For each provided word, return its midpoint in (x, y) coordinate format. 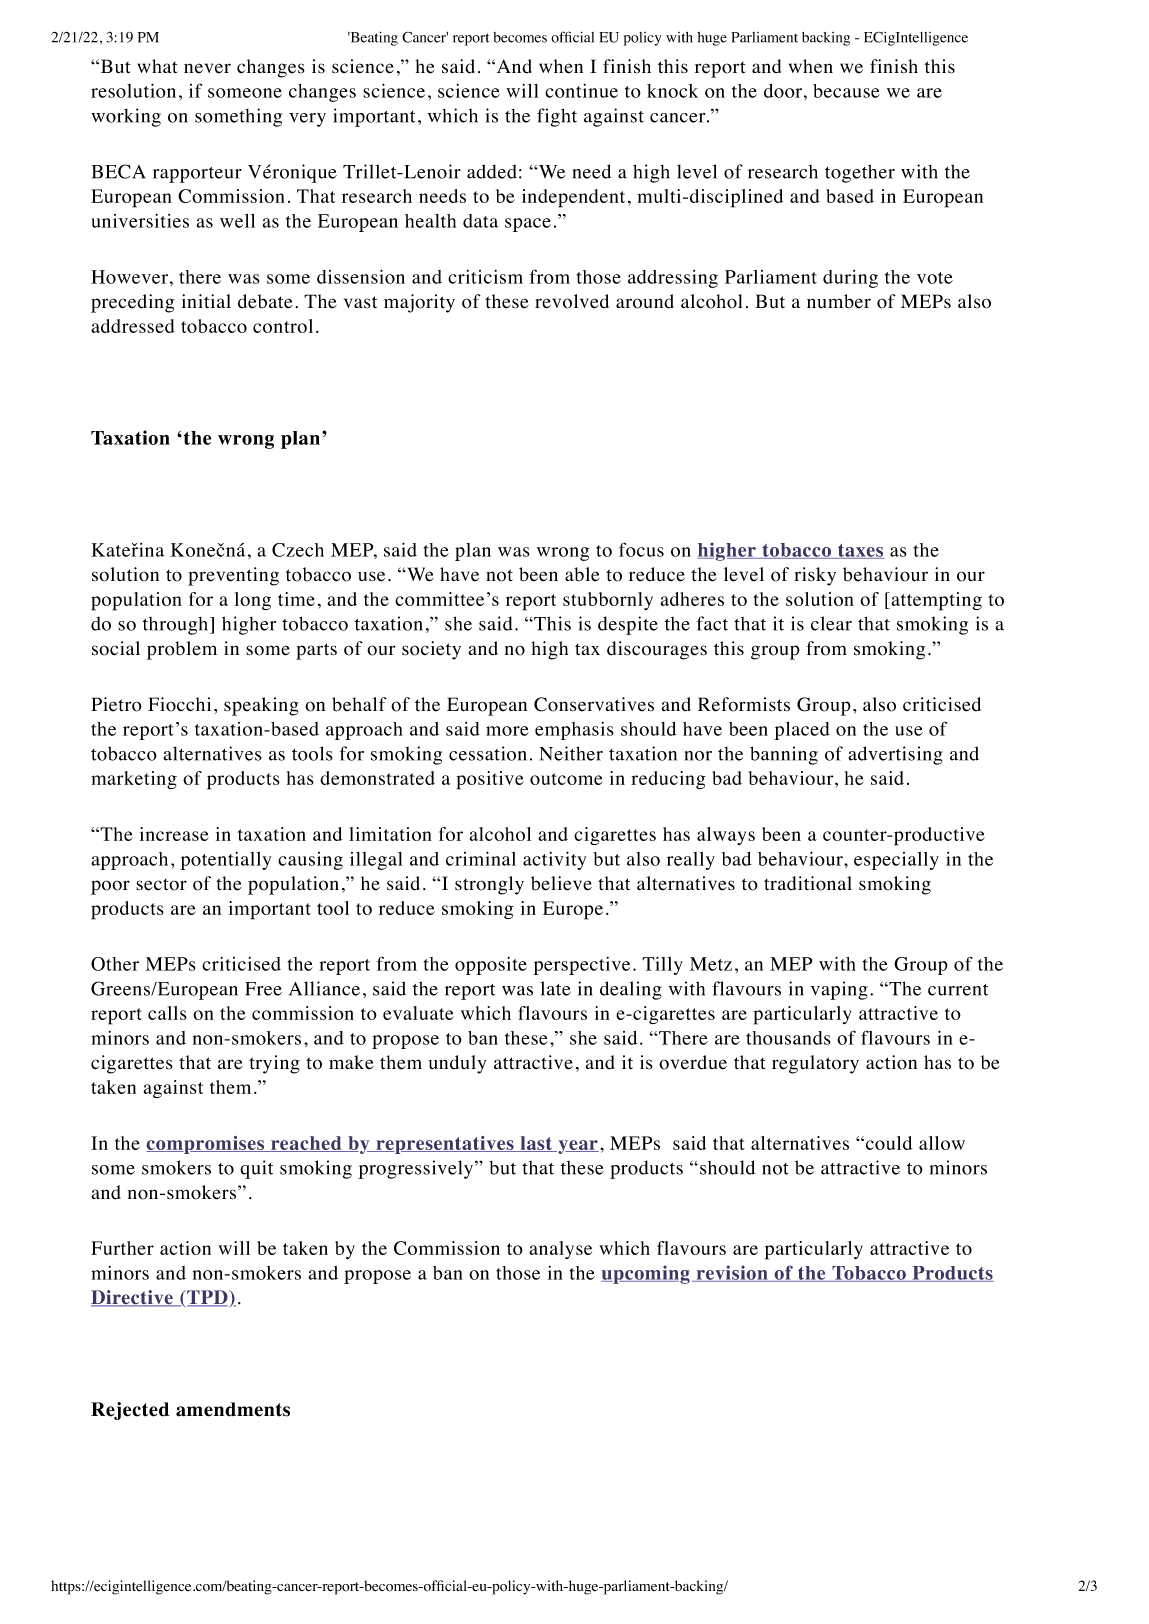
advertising (895, 755)
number (839, 301)
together (860, 173)
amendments (233, 1409)
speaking (261, 706)
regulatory (815, 1064)
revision (732, 1273)
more (507, 731)
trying (274, 1064)
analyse (560, 1250)
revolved (572, 301)
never (207, 68)
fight (557, 117)
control (283, 326)
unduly (457, 1064)
